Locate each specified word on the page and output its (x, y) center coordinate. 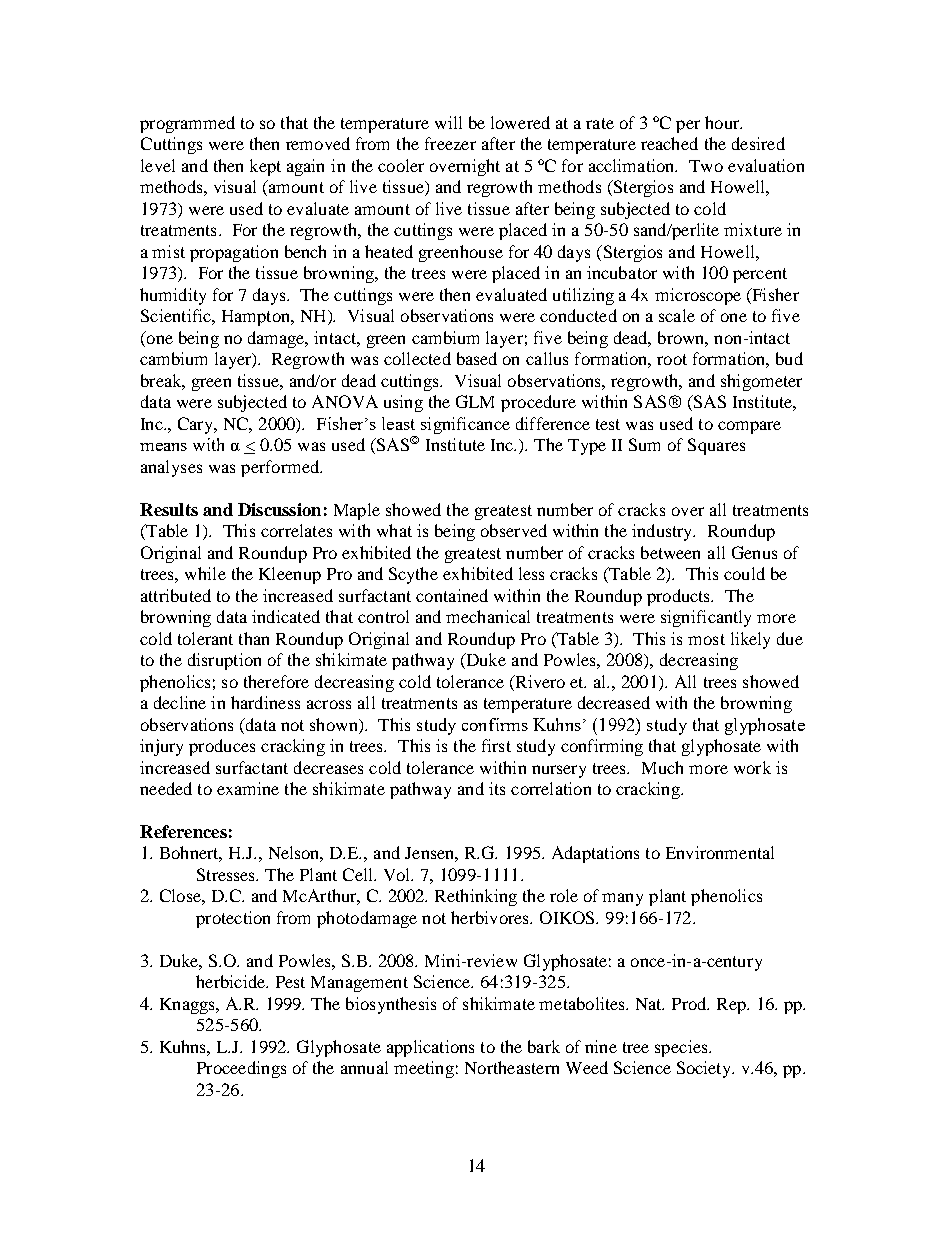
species (682, 1048)
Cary (197, 425)
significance (465, 425)
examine (248, 788)
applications (430, 1048)
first (496, 745)
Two (706, 166)
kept (265, 167)
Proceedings (241, 1069)
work (752, 767)
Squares (716, 446)
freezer (450, 143)
